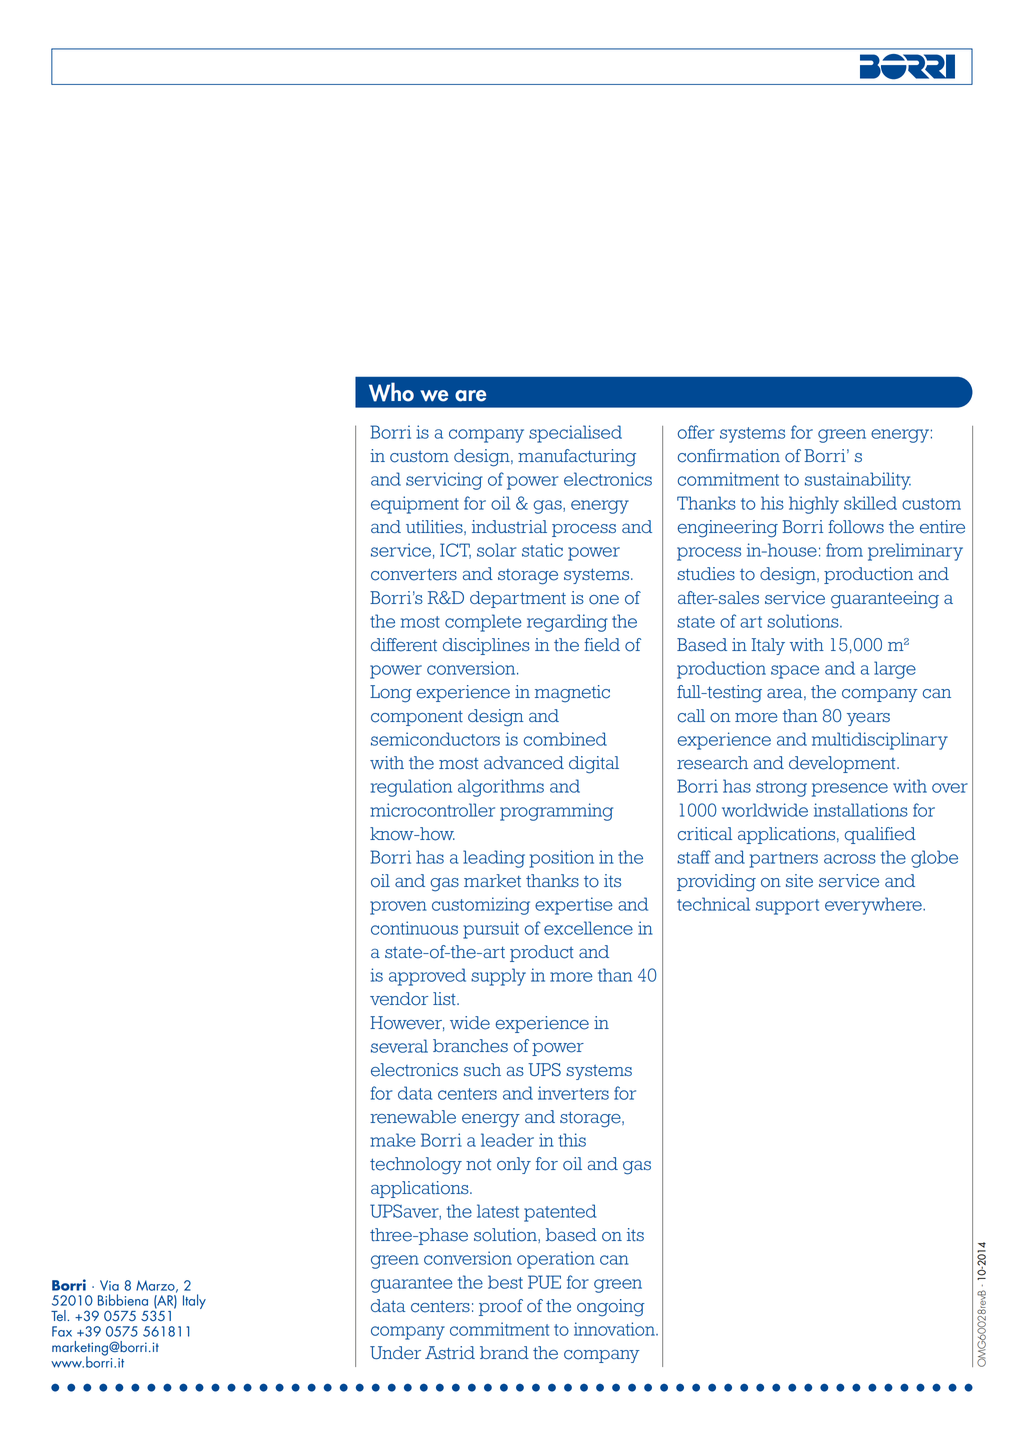 This screenshot has width=1018, height=1440. Describe the element at coordinates (850, 859) in the screenshot. I see `across` at that location.
